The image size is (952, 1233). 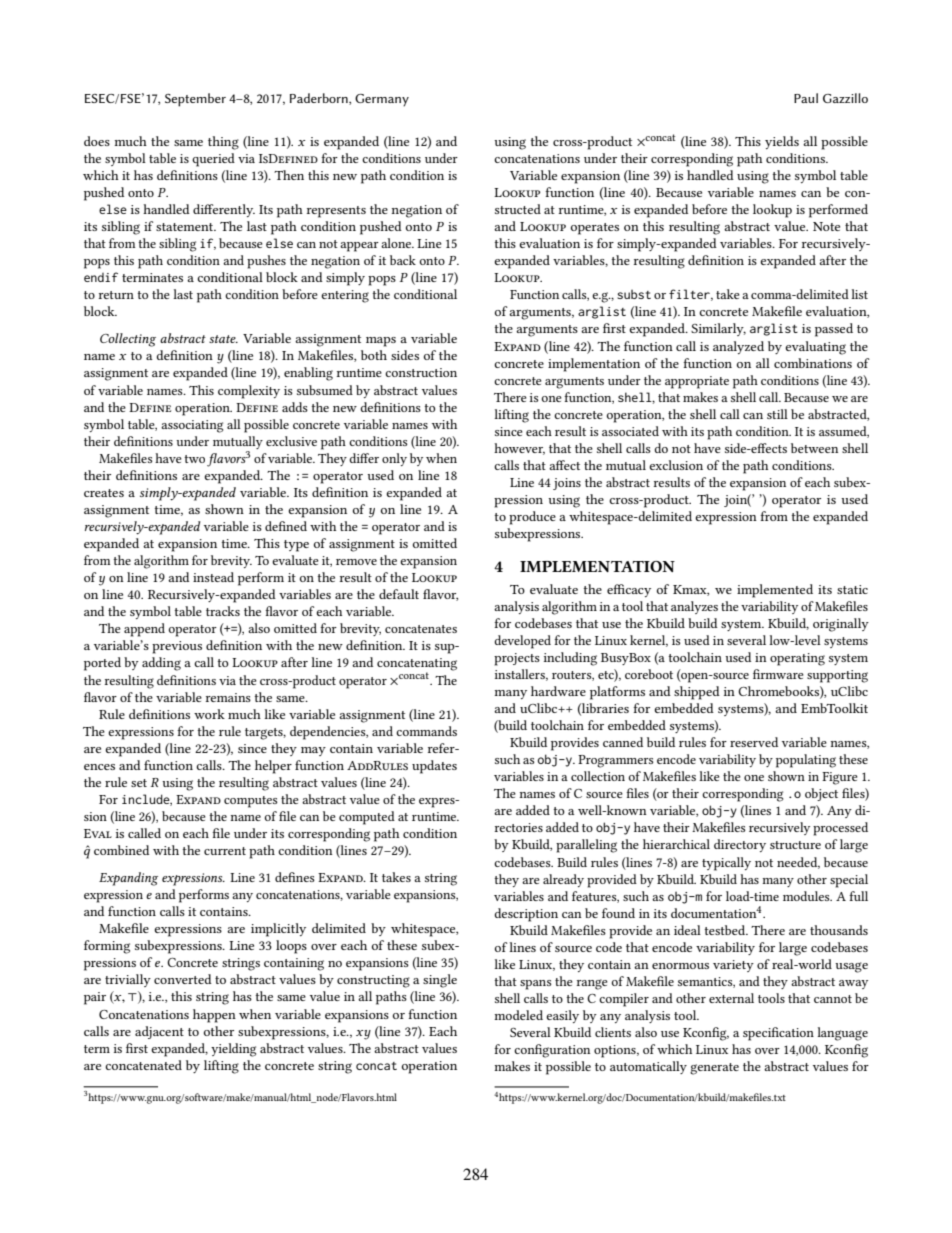 What do you see at coordinates (518, 1015) in the screenshot?
I see `modeled` at bounding box center [518, 1015].
